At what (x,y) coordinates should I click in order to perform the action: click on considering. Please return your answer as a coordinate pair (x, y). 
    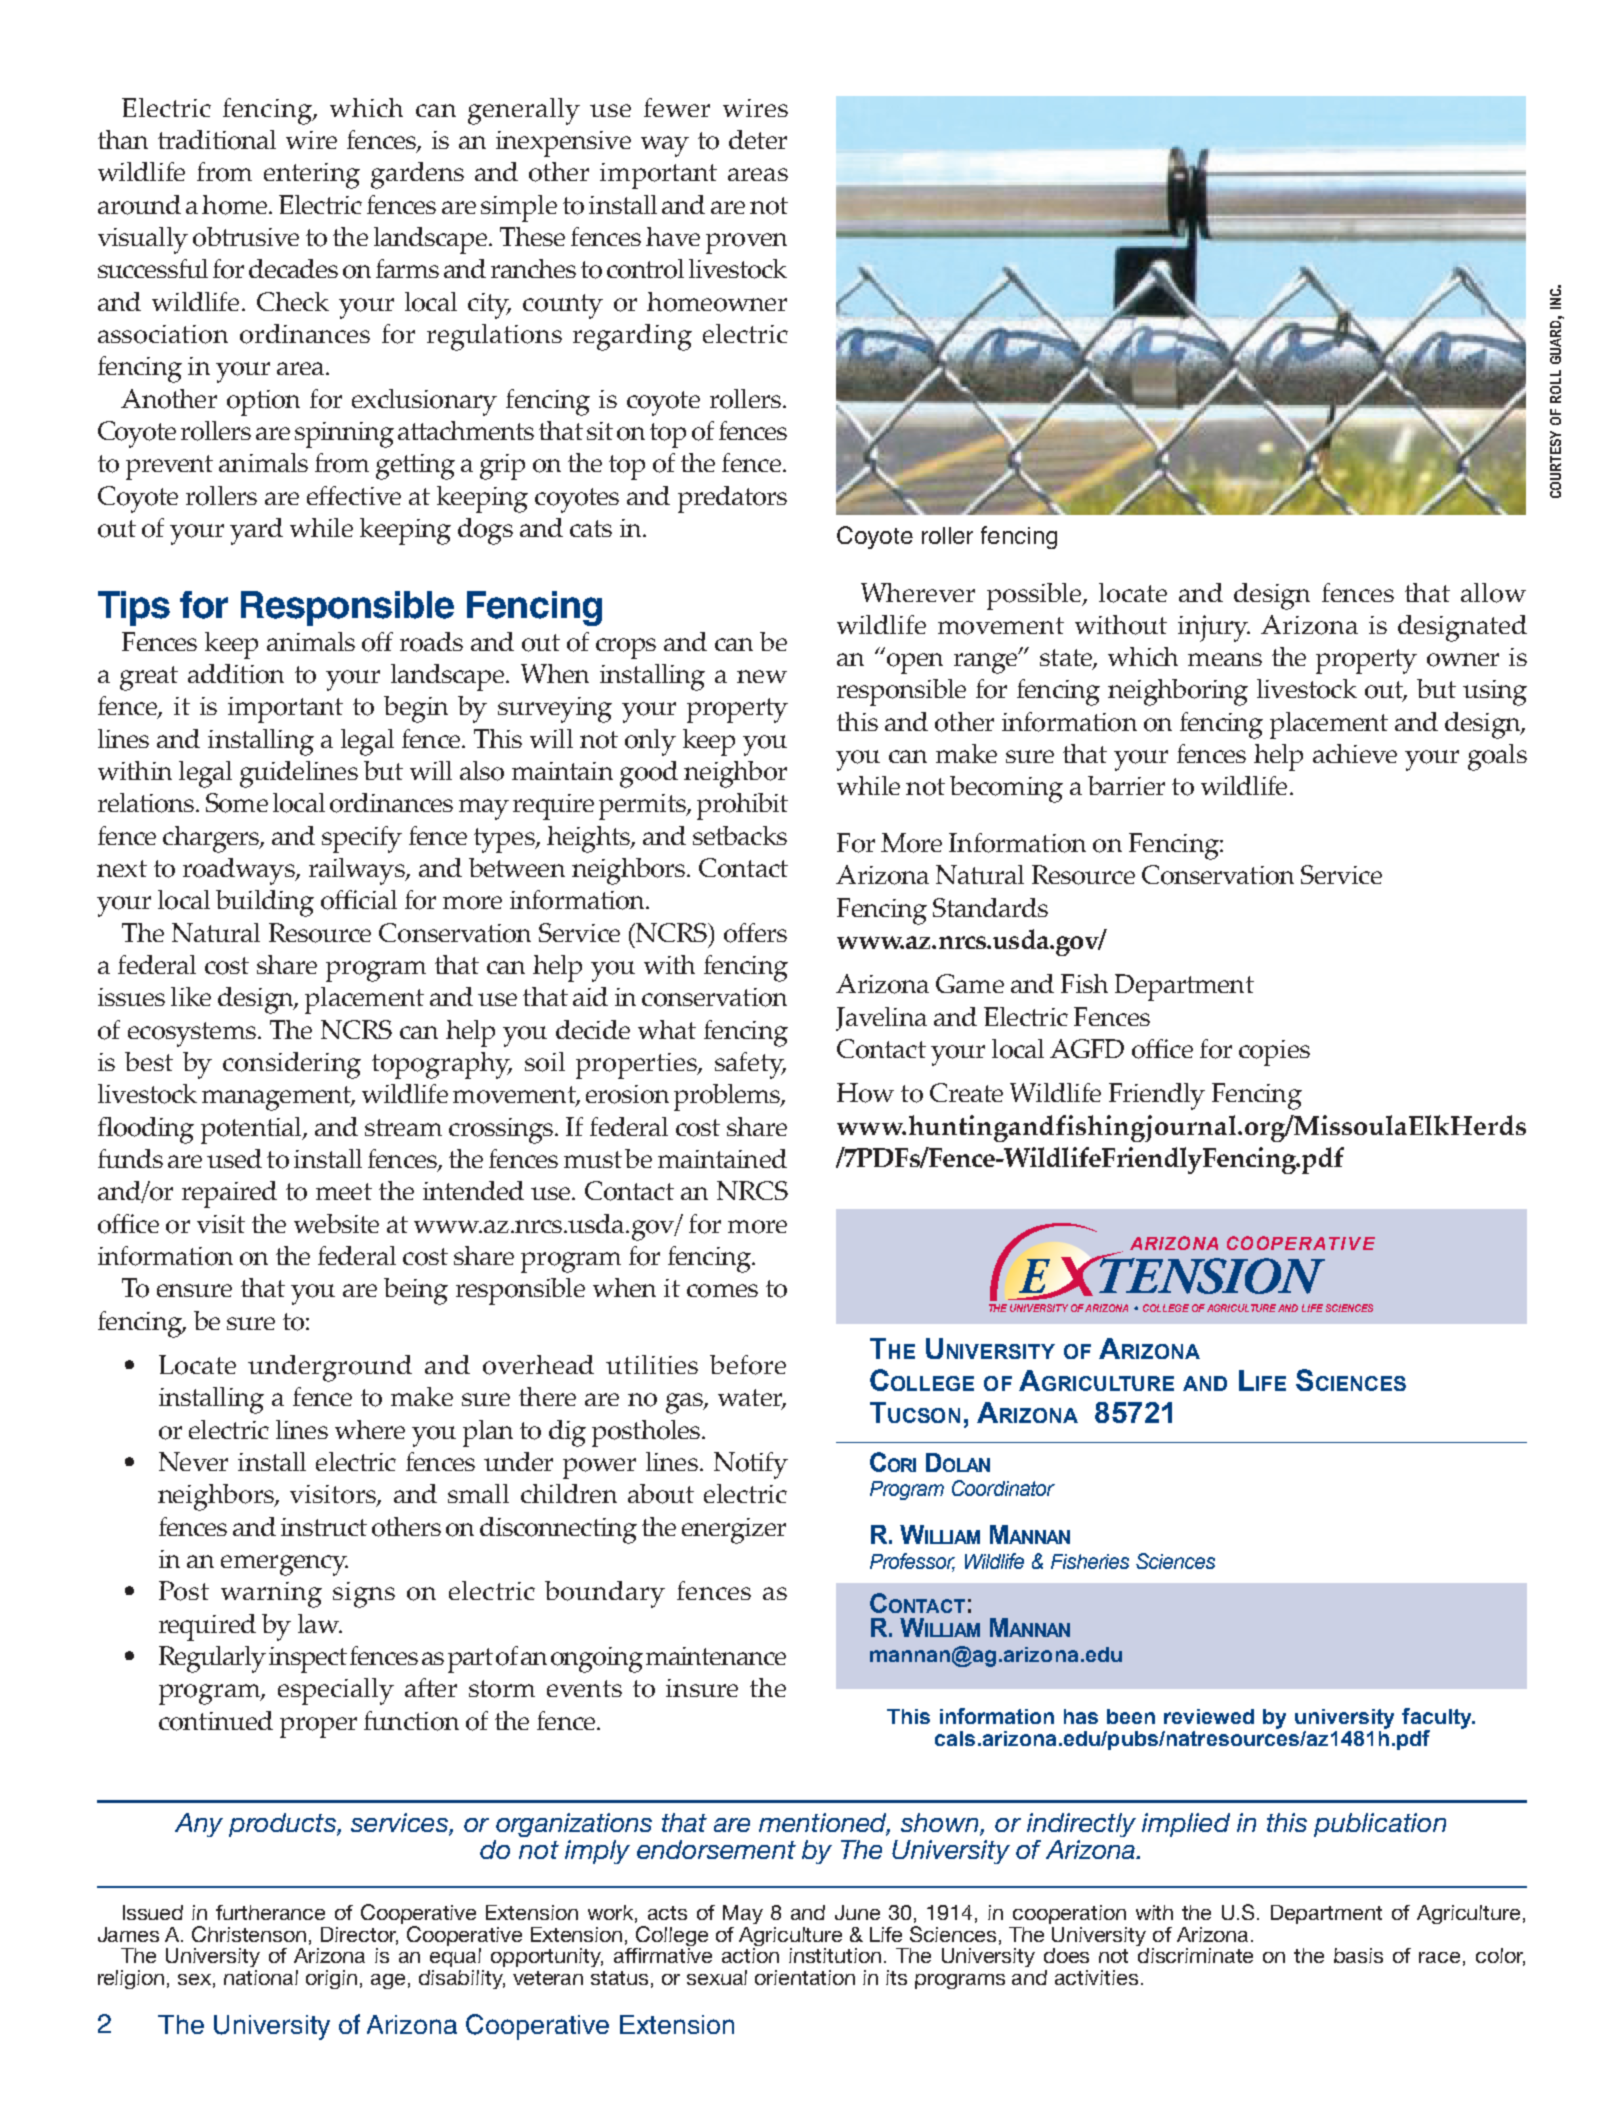
    Looking at the image, I should click on (292, 1065).
